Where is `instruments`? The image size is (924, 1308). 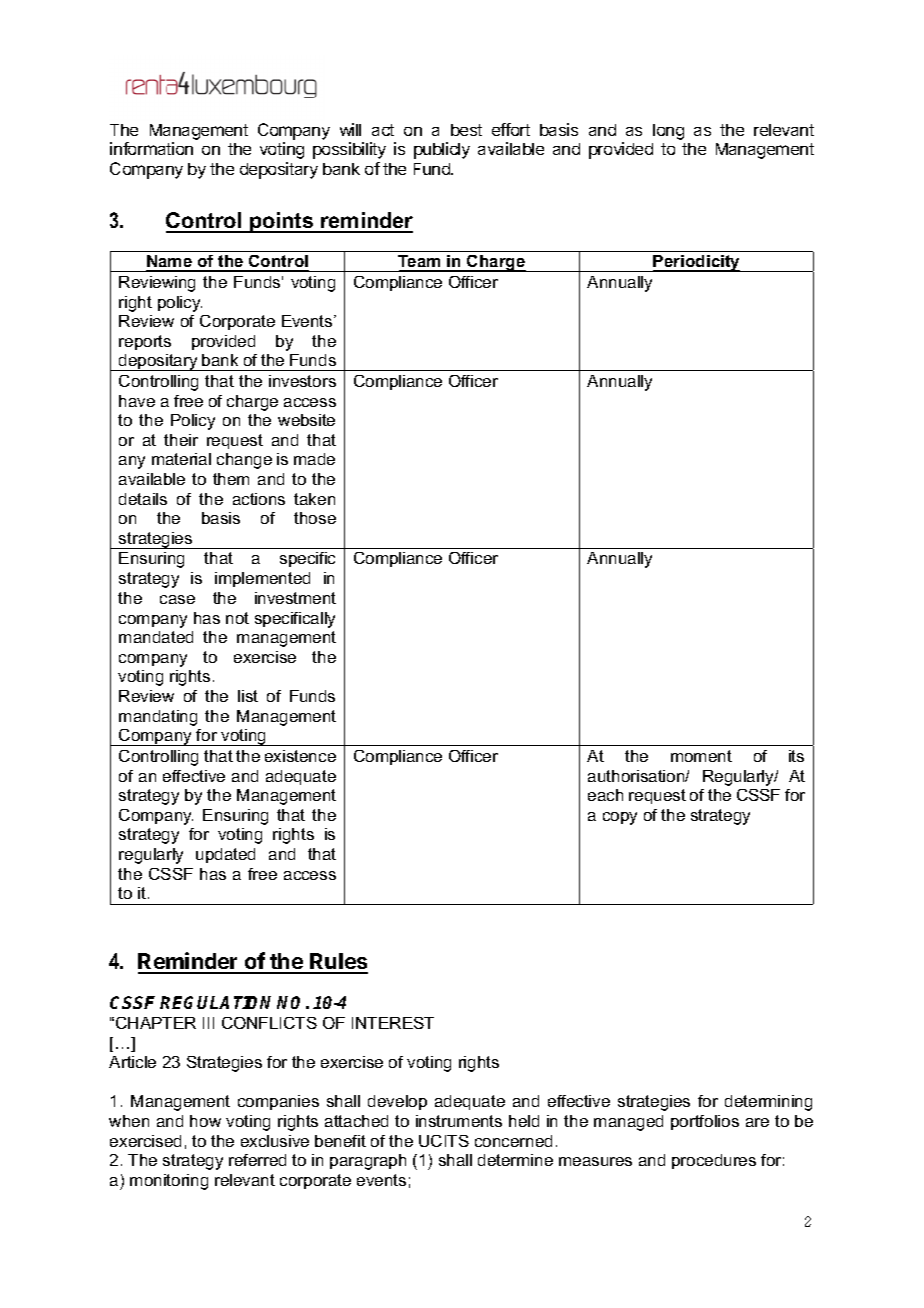
instruments is located at coordinates (459, 1121).
